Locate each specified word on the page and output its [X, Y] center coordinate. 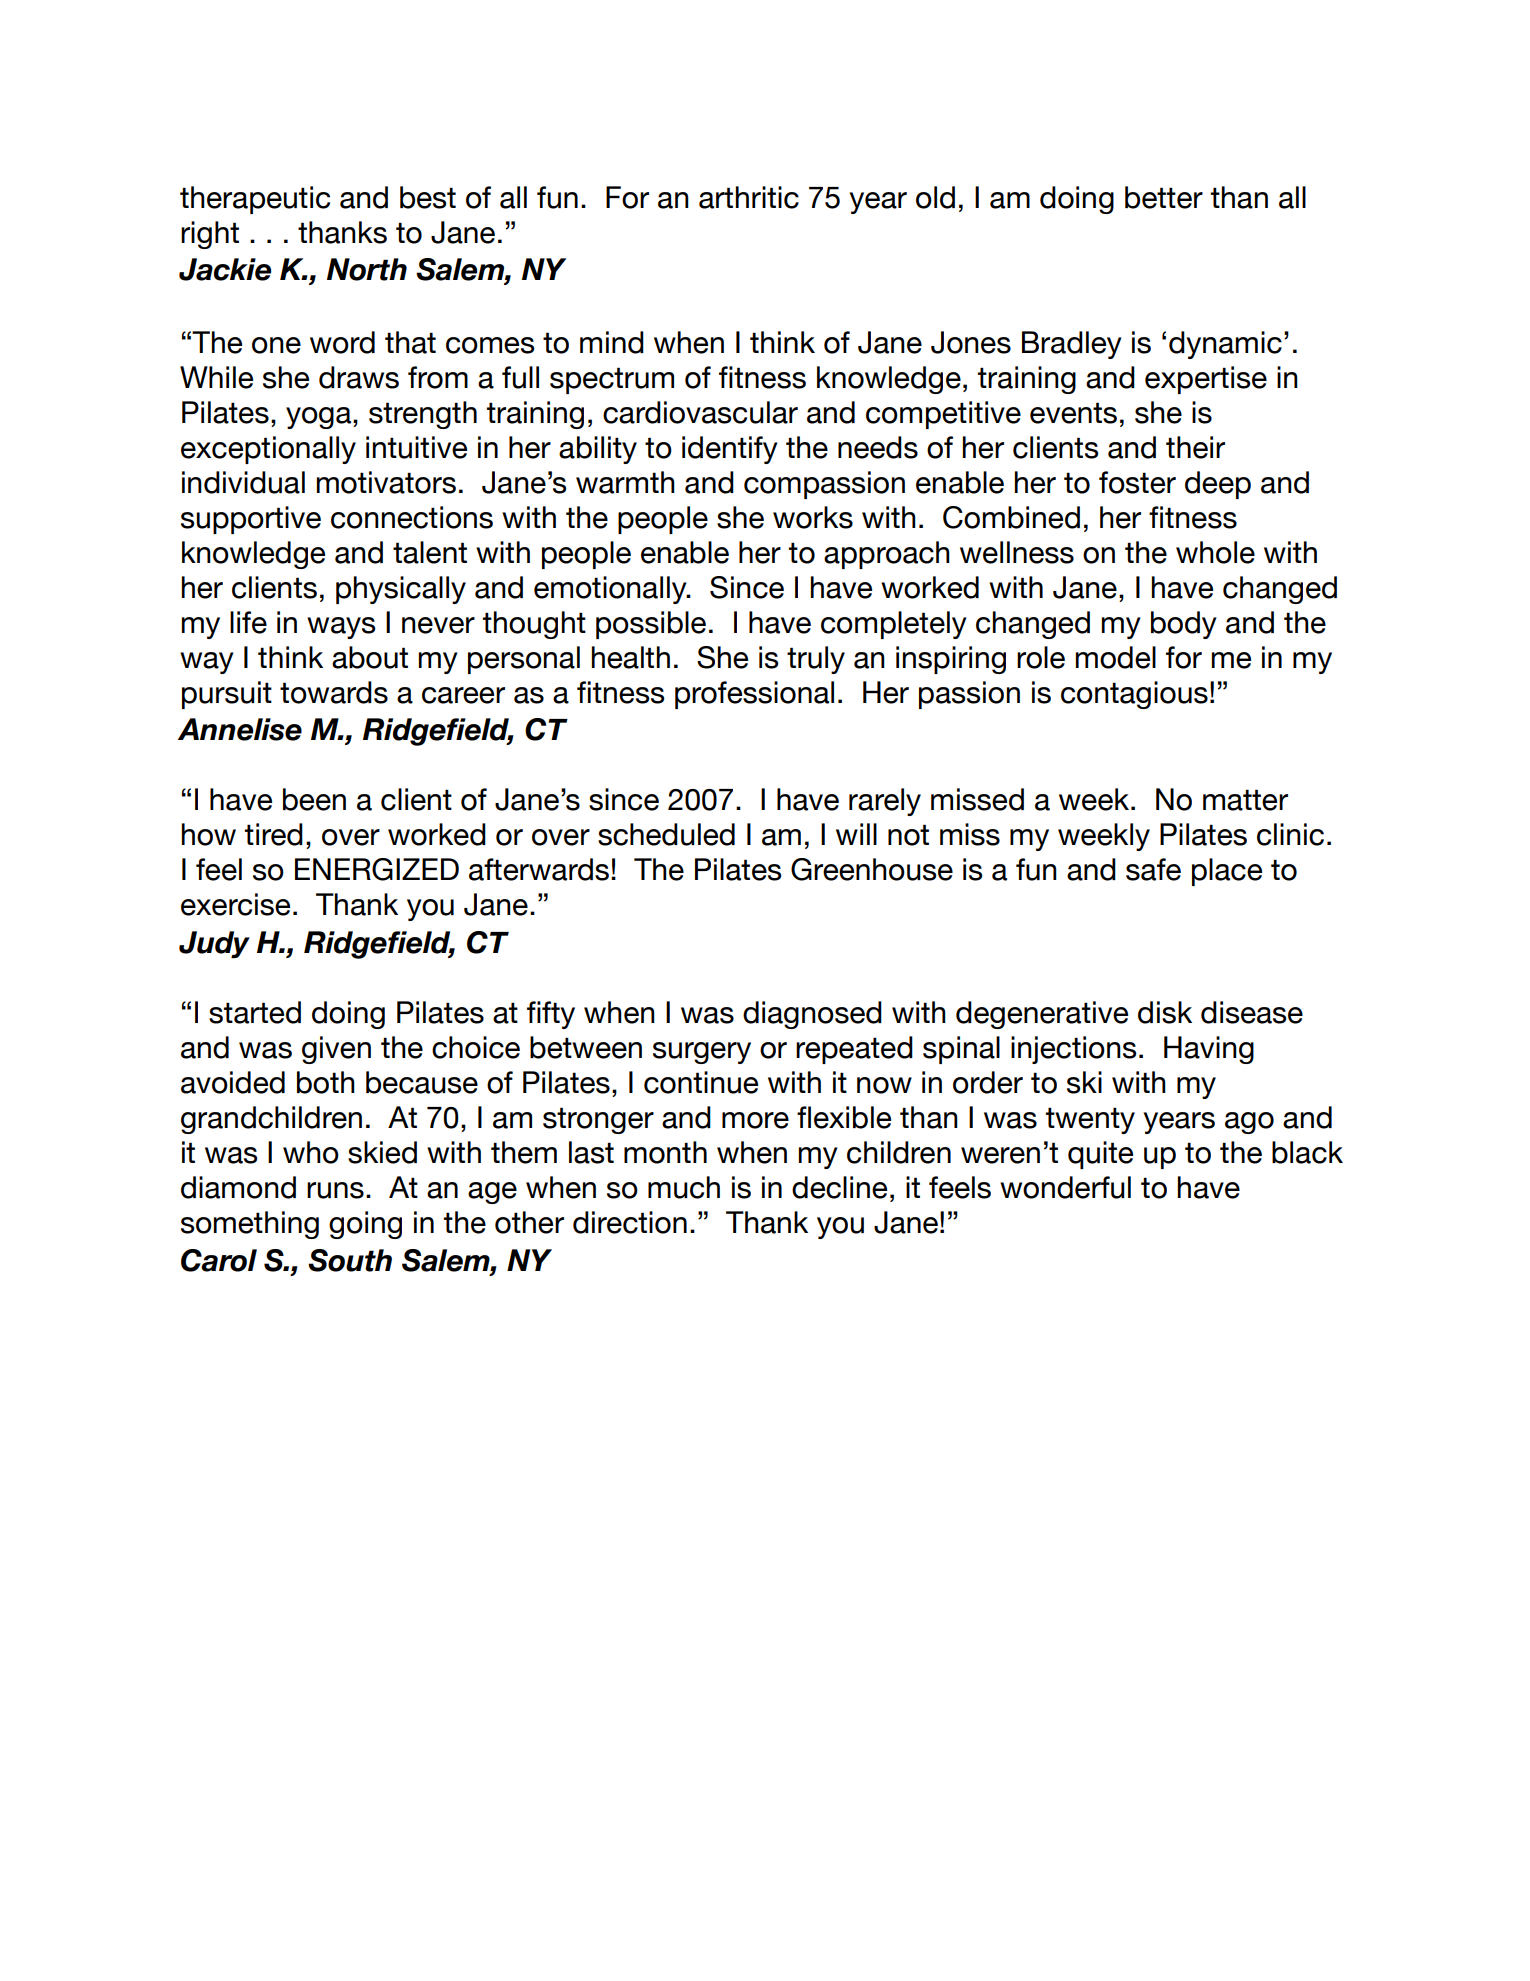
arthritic [749, 197]
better [1164, 197]
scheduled [666, 834]
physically [401, 590]
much [684, 1187]
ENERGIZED [377, 869]
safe [1153, 869]
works [813, 517]
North [367, 269]
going [365, 1225]
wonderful [1065, 1187]
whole [1215, 552]
